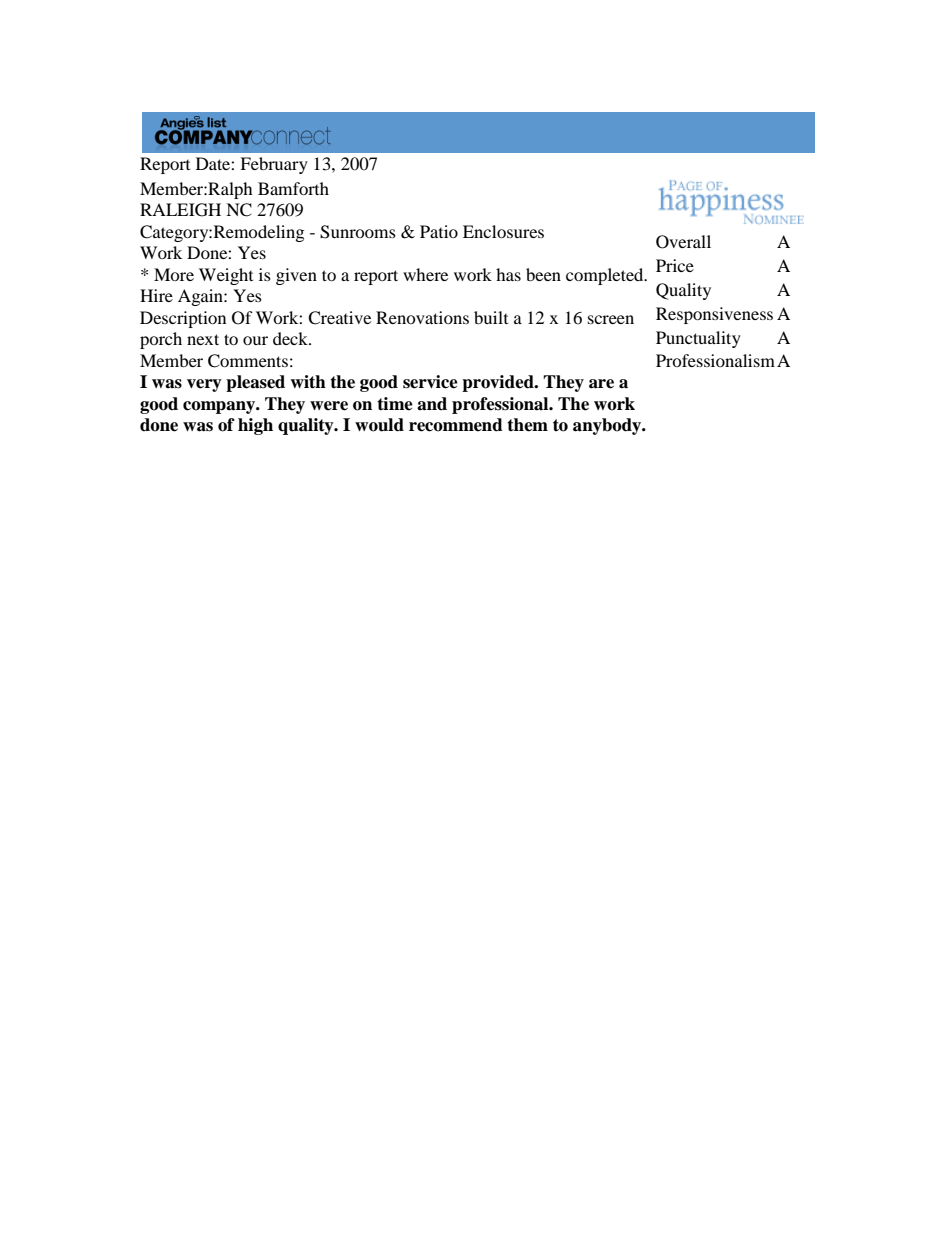 Image resolution: width=952 pixels, height=1233 pixels. What do you see at coordinates (439, 231) in the page?
I see `Patio` at bounding box center [439, 231].
